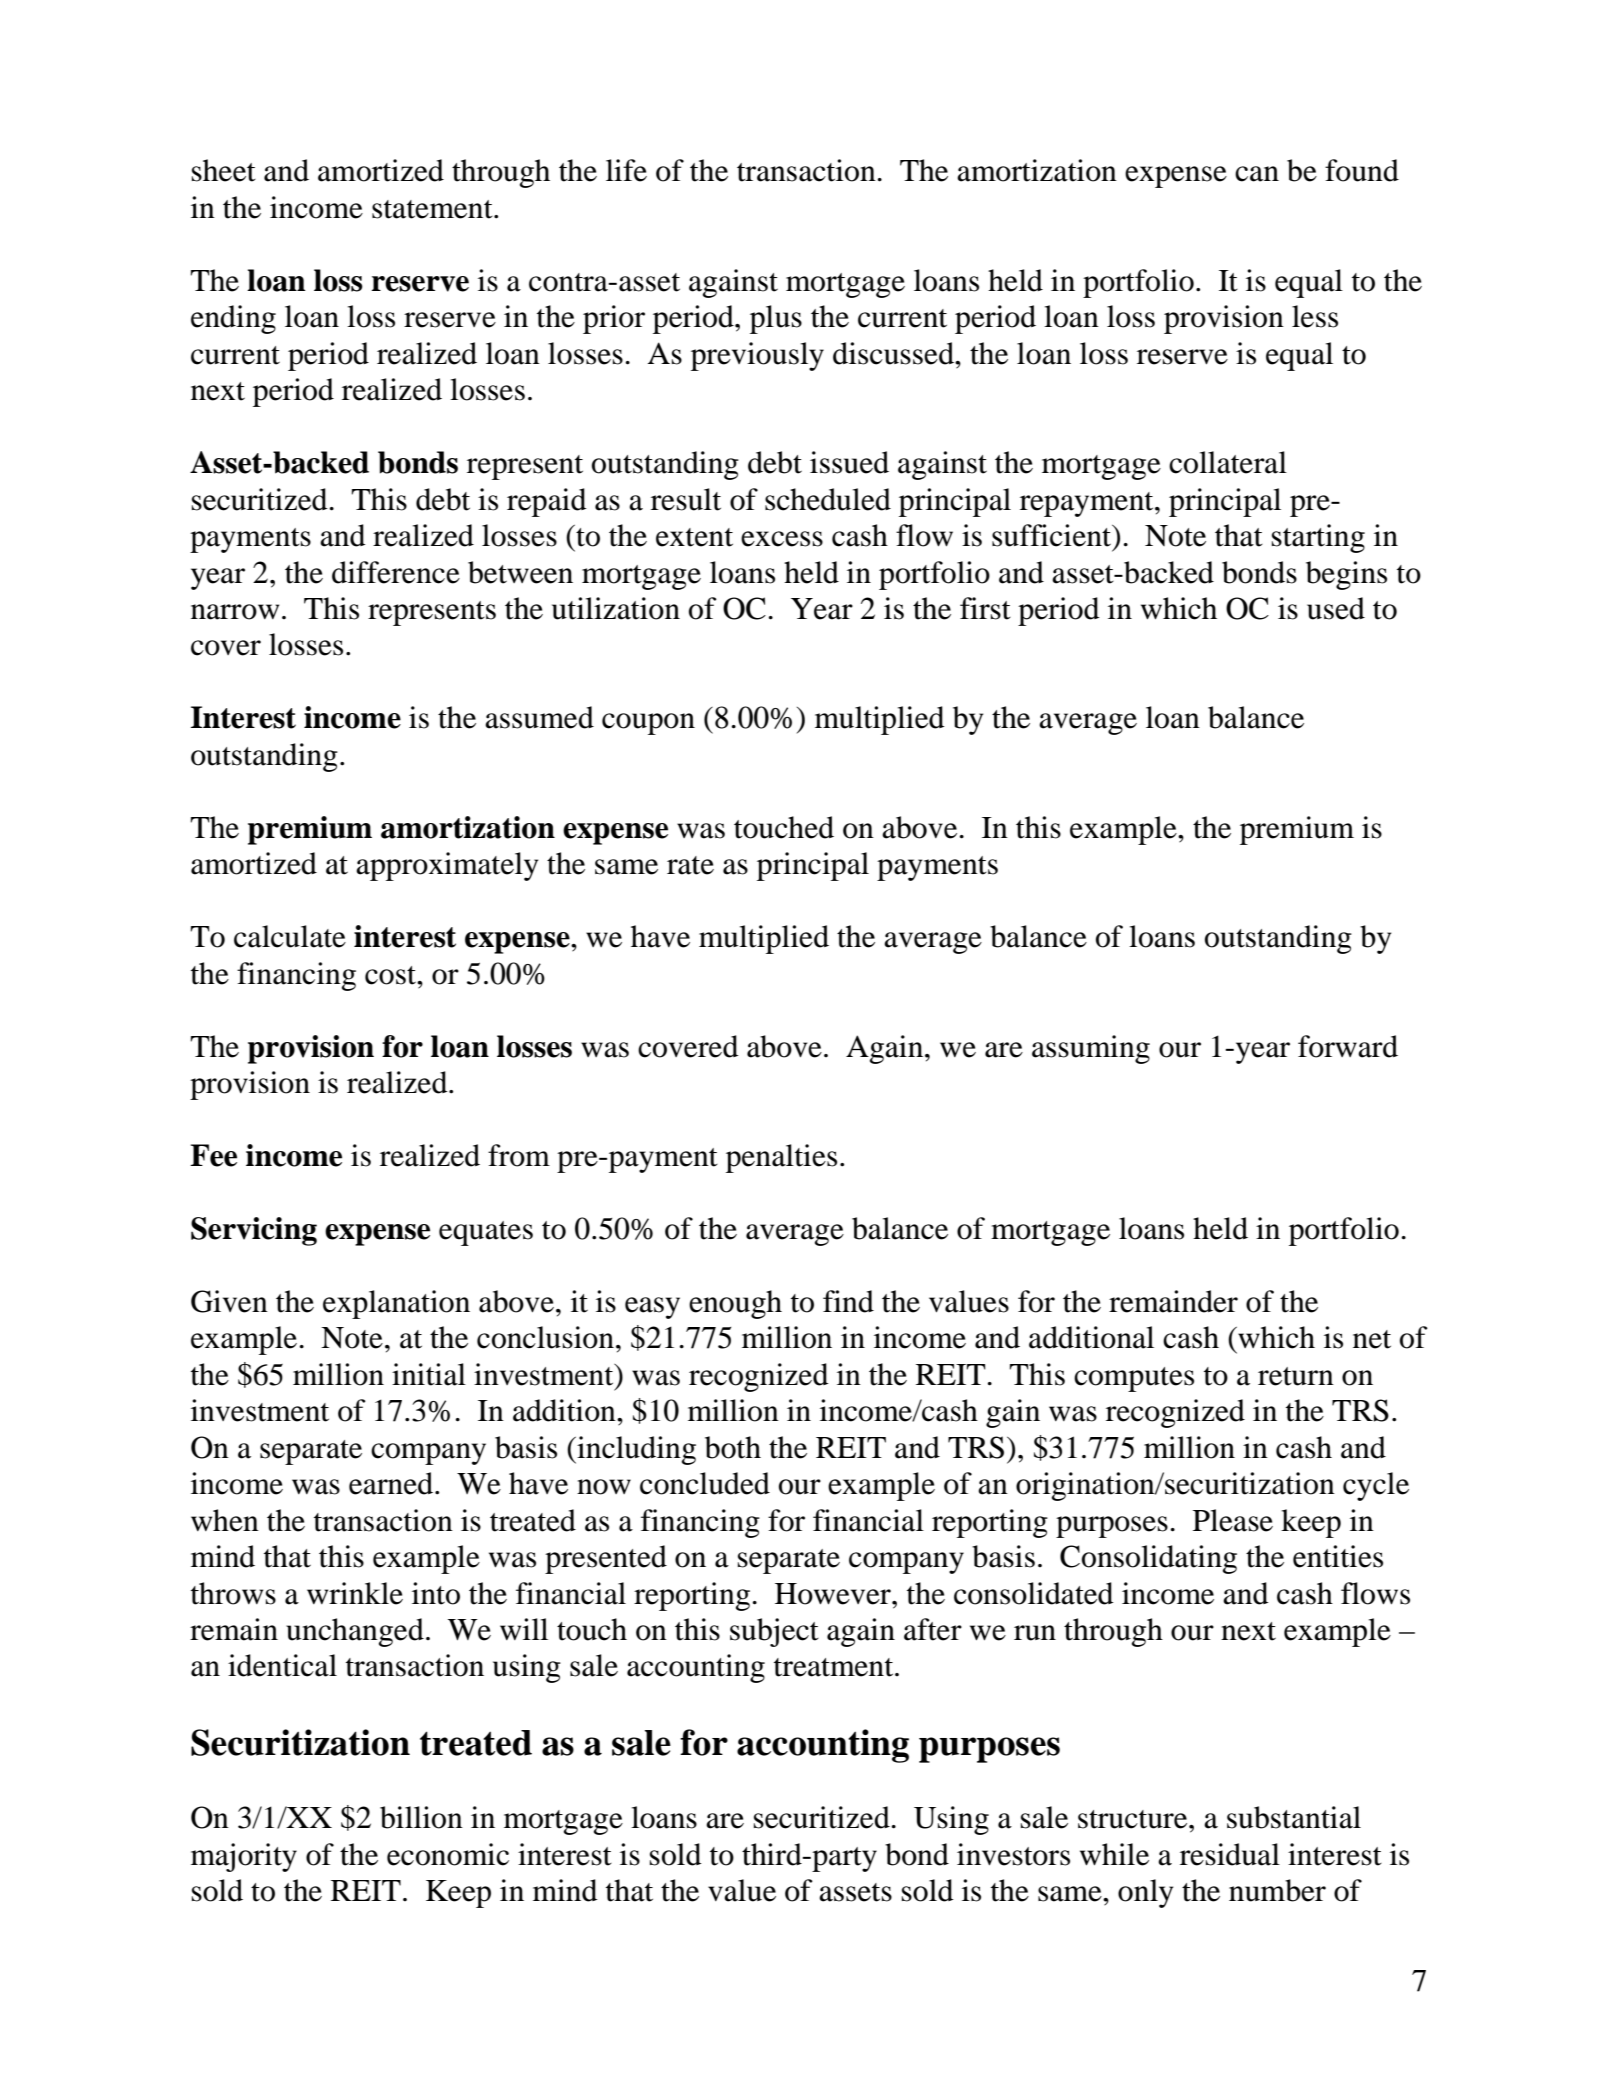 Image resolution: width=1618 pixels, height=2093 pixels. What do you see at coordinates (776, 319) in the page?
I see `plus` at bounding box center [776, 319].
